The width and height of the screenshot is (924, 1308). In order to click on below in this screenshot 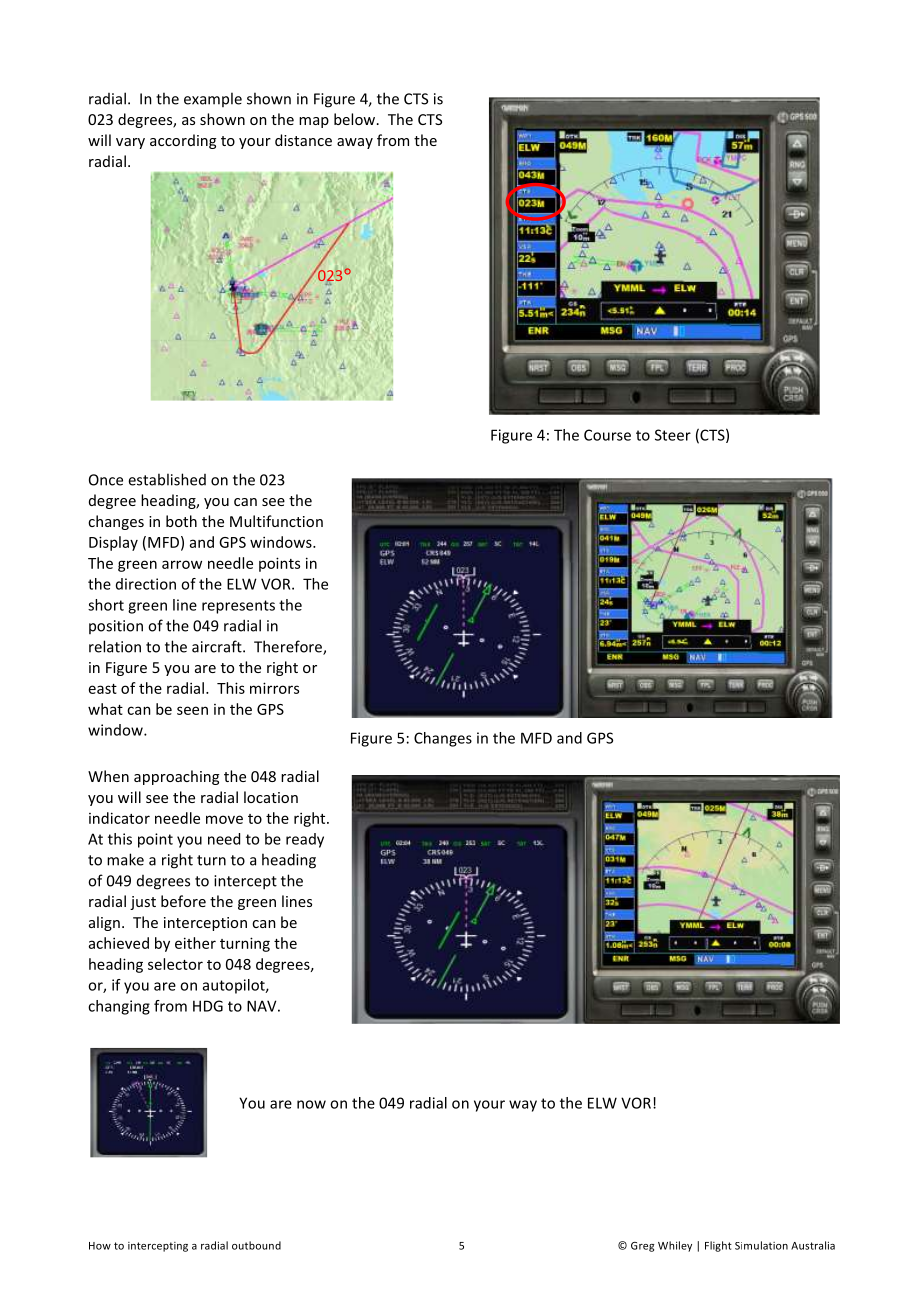, I will do `click(356, 119)`.
